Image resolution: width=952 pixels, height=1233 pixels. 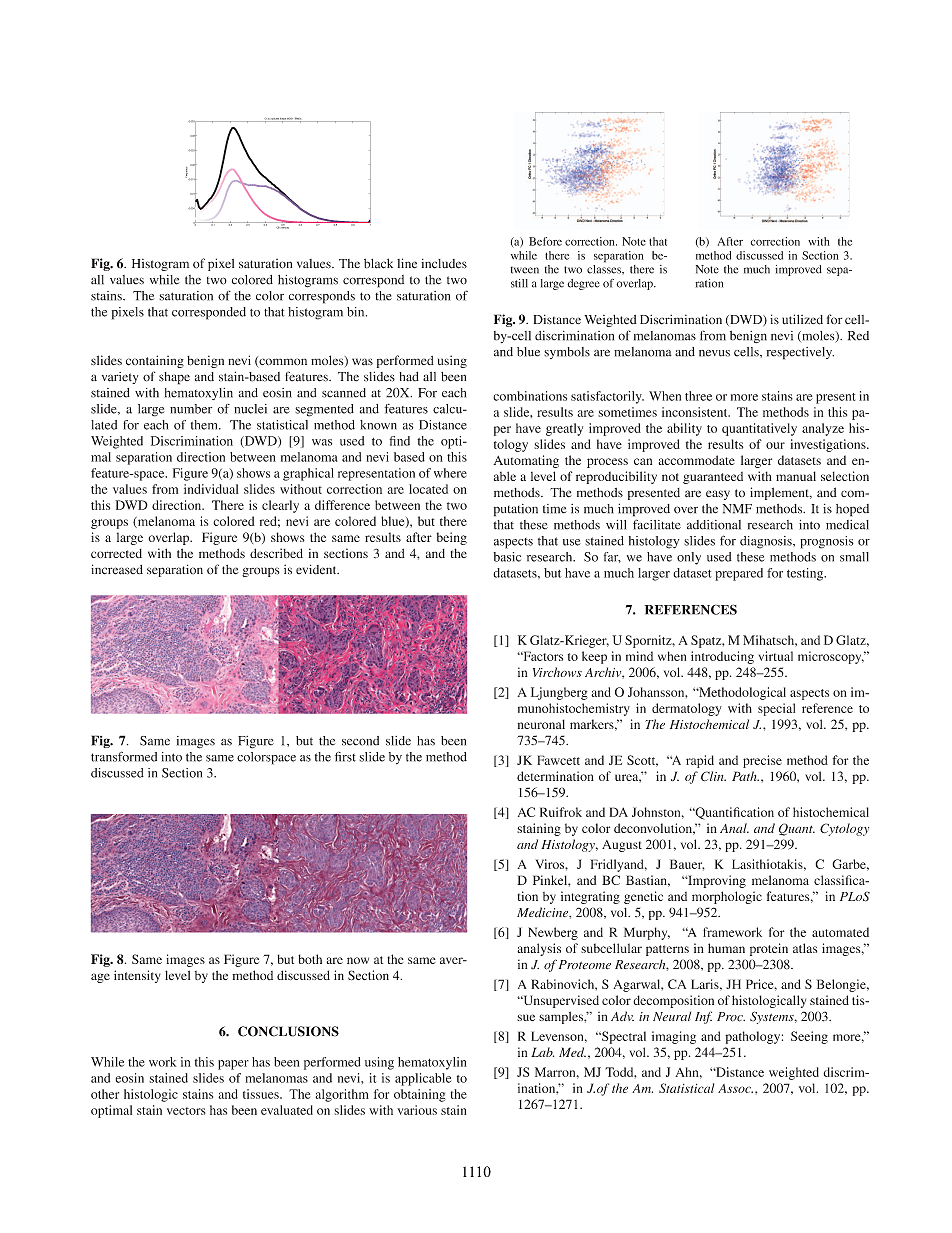 What do you see at coordinates (605, 268) in the document?
I see `classes` at bounding box center [605, 268].
